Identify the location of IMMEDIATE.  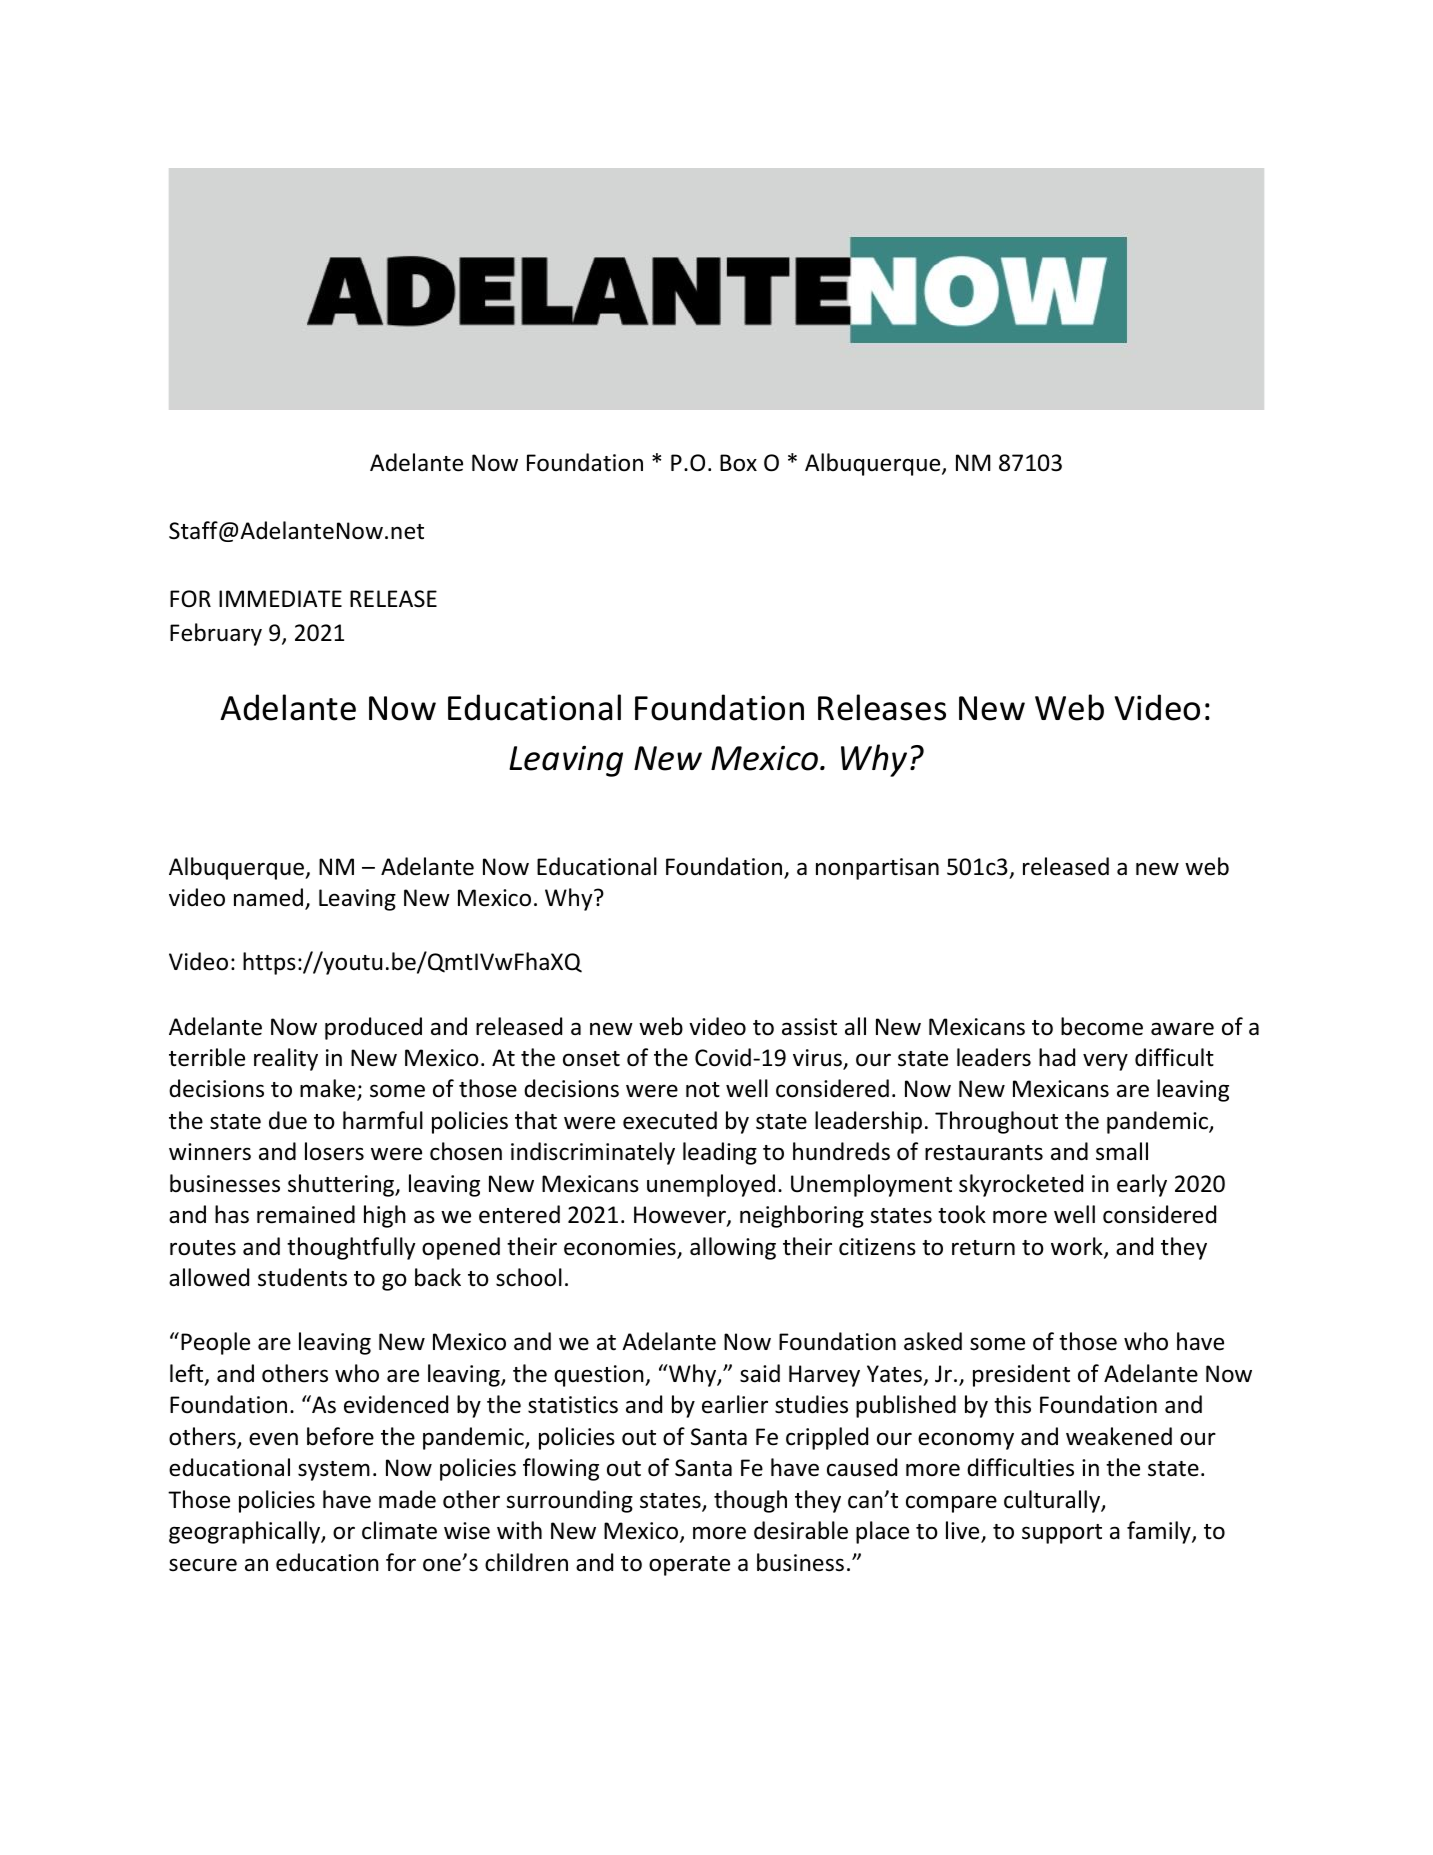
(280, 598).
